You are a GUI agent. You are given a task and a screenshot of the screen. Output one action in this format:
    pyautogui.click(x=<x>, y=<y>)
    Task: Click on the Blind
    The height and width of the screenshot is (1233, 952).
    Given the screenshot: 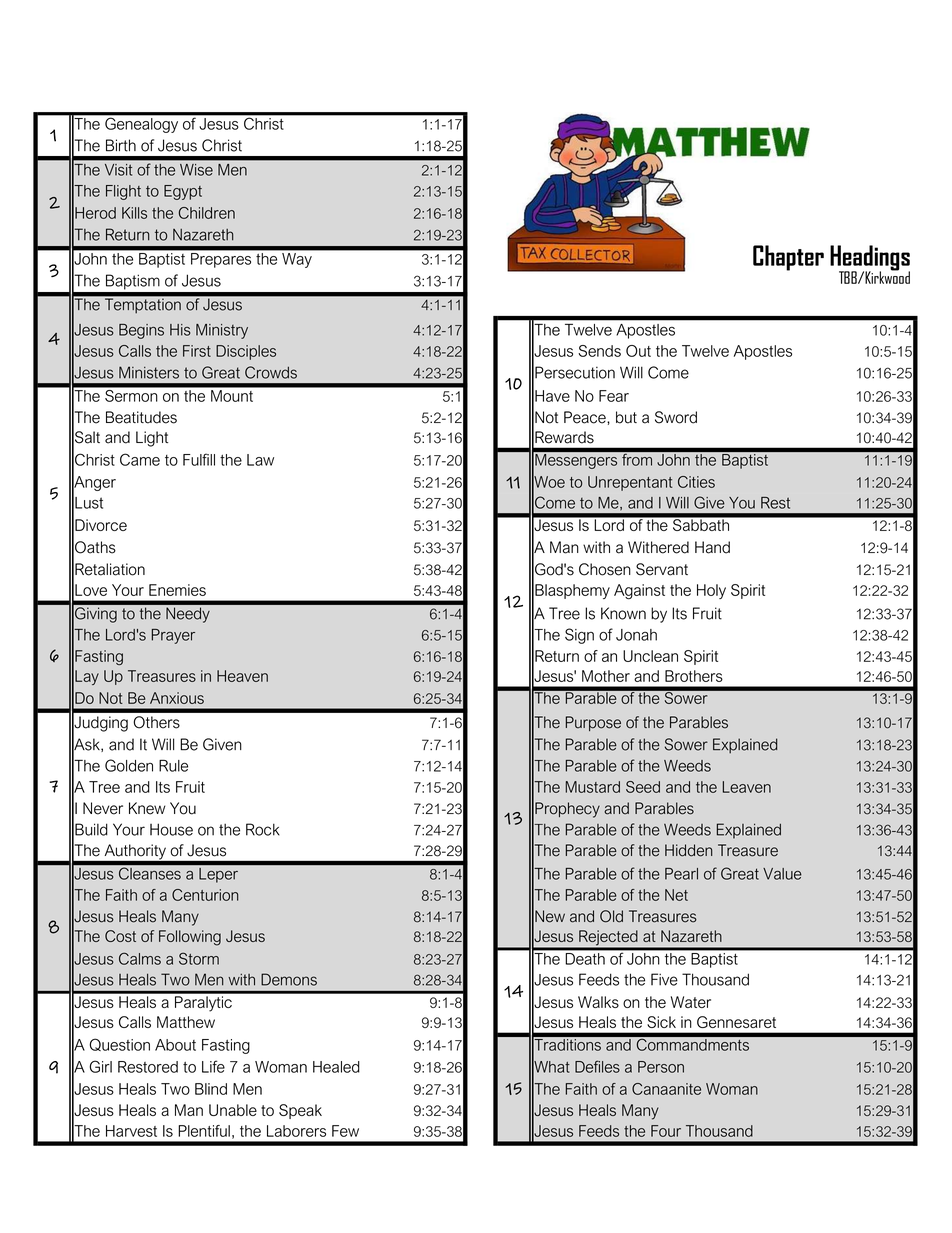 What is the action you would take?
    pyautogui.click(x=211, y=1089)
